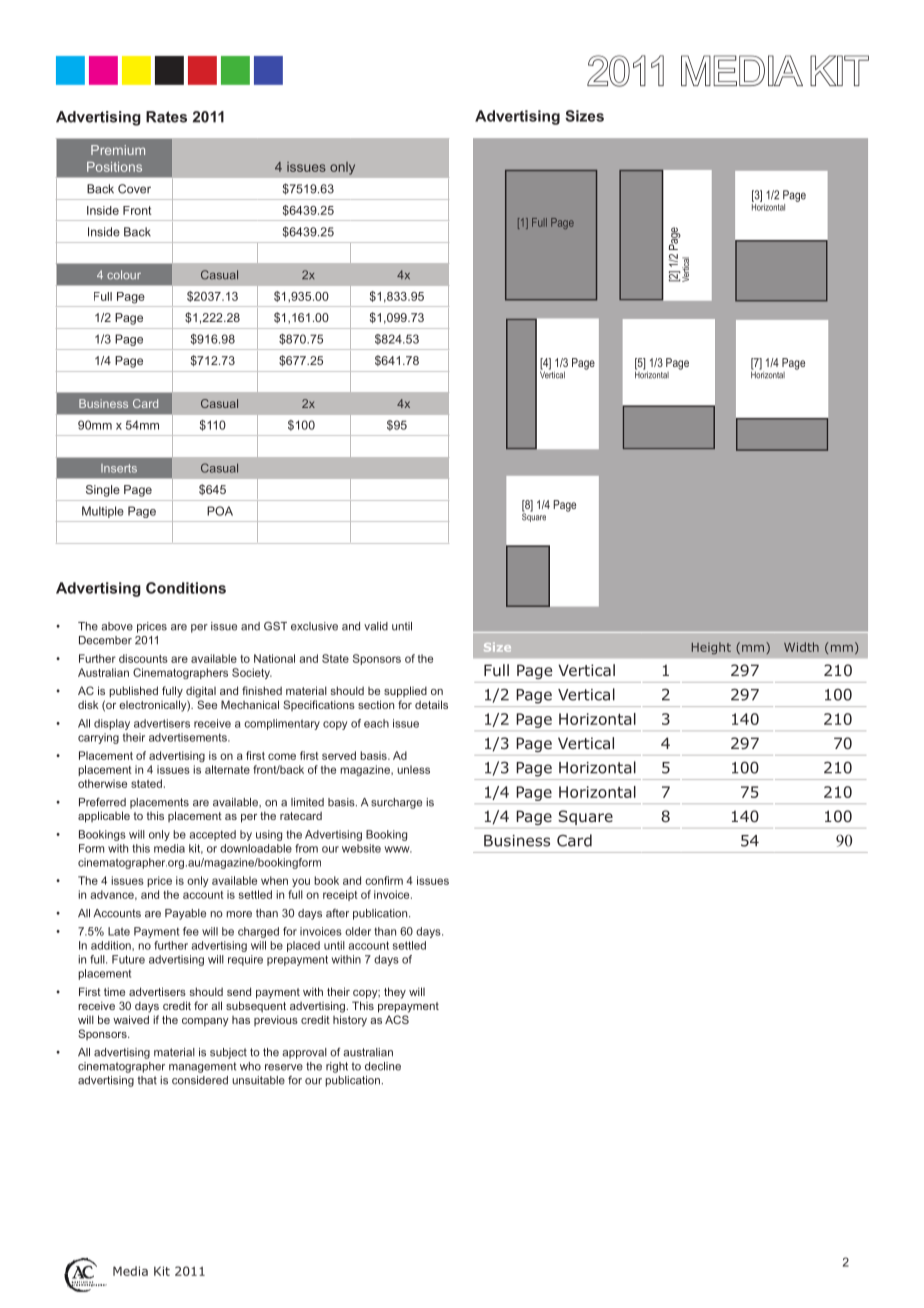  What do you see at coordinates (220, 511) in the screenshot?
I see `POA` at bounding box center [220, 511].
